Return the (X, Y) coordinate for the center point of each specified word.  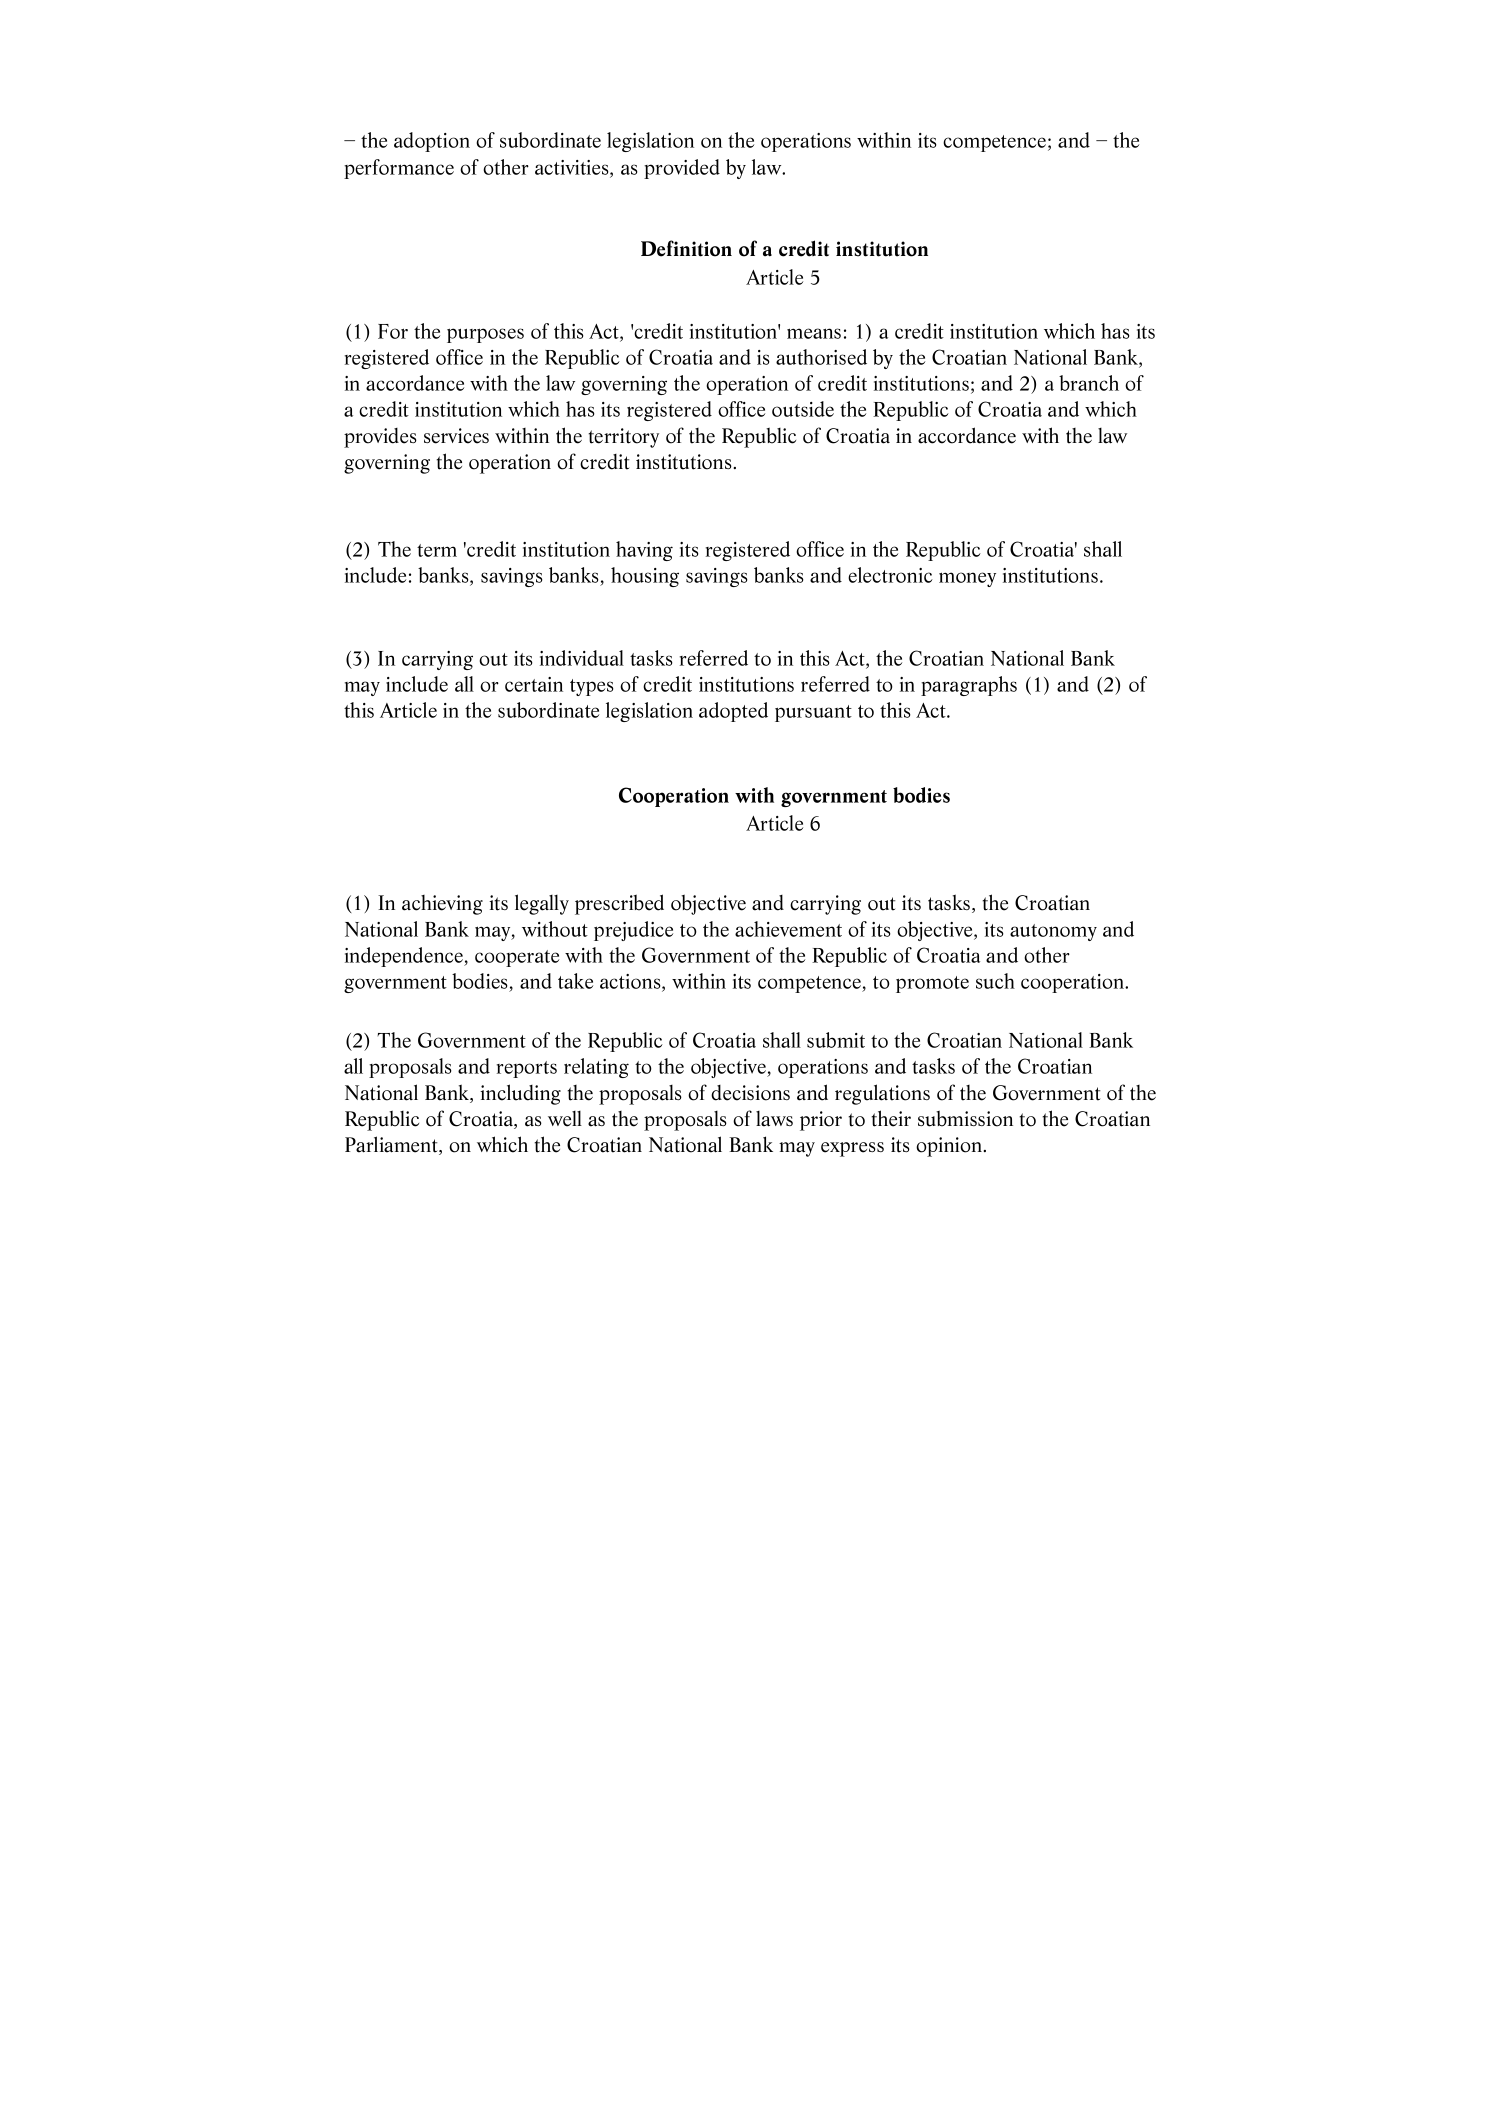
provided (682, 169)
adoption (432, 142)
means (814, 333)
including (520, 1094)
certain (534, 684)
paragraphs (969, 686)
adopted (733, 712)
